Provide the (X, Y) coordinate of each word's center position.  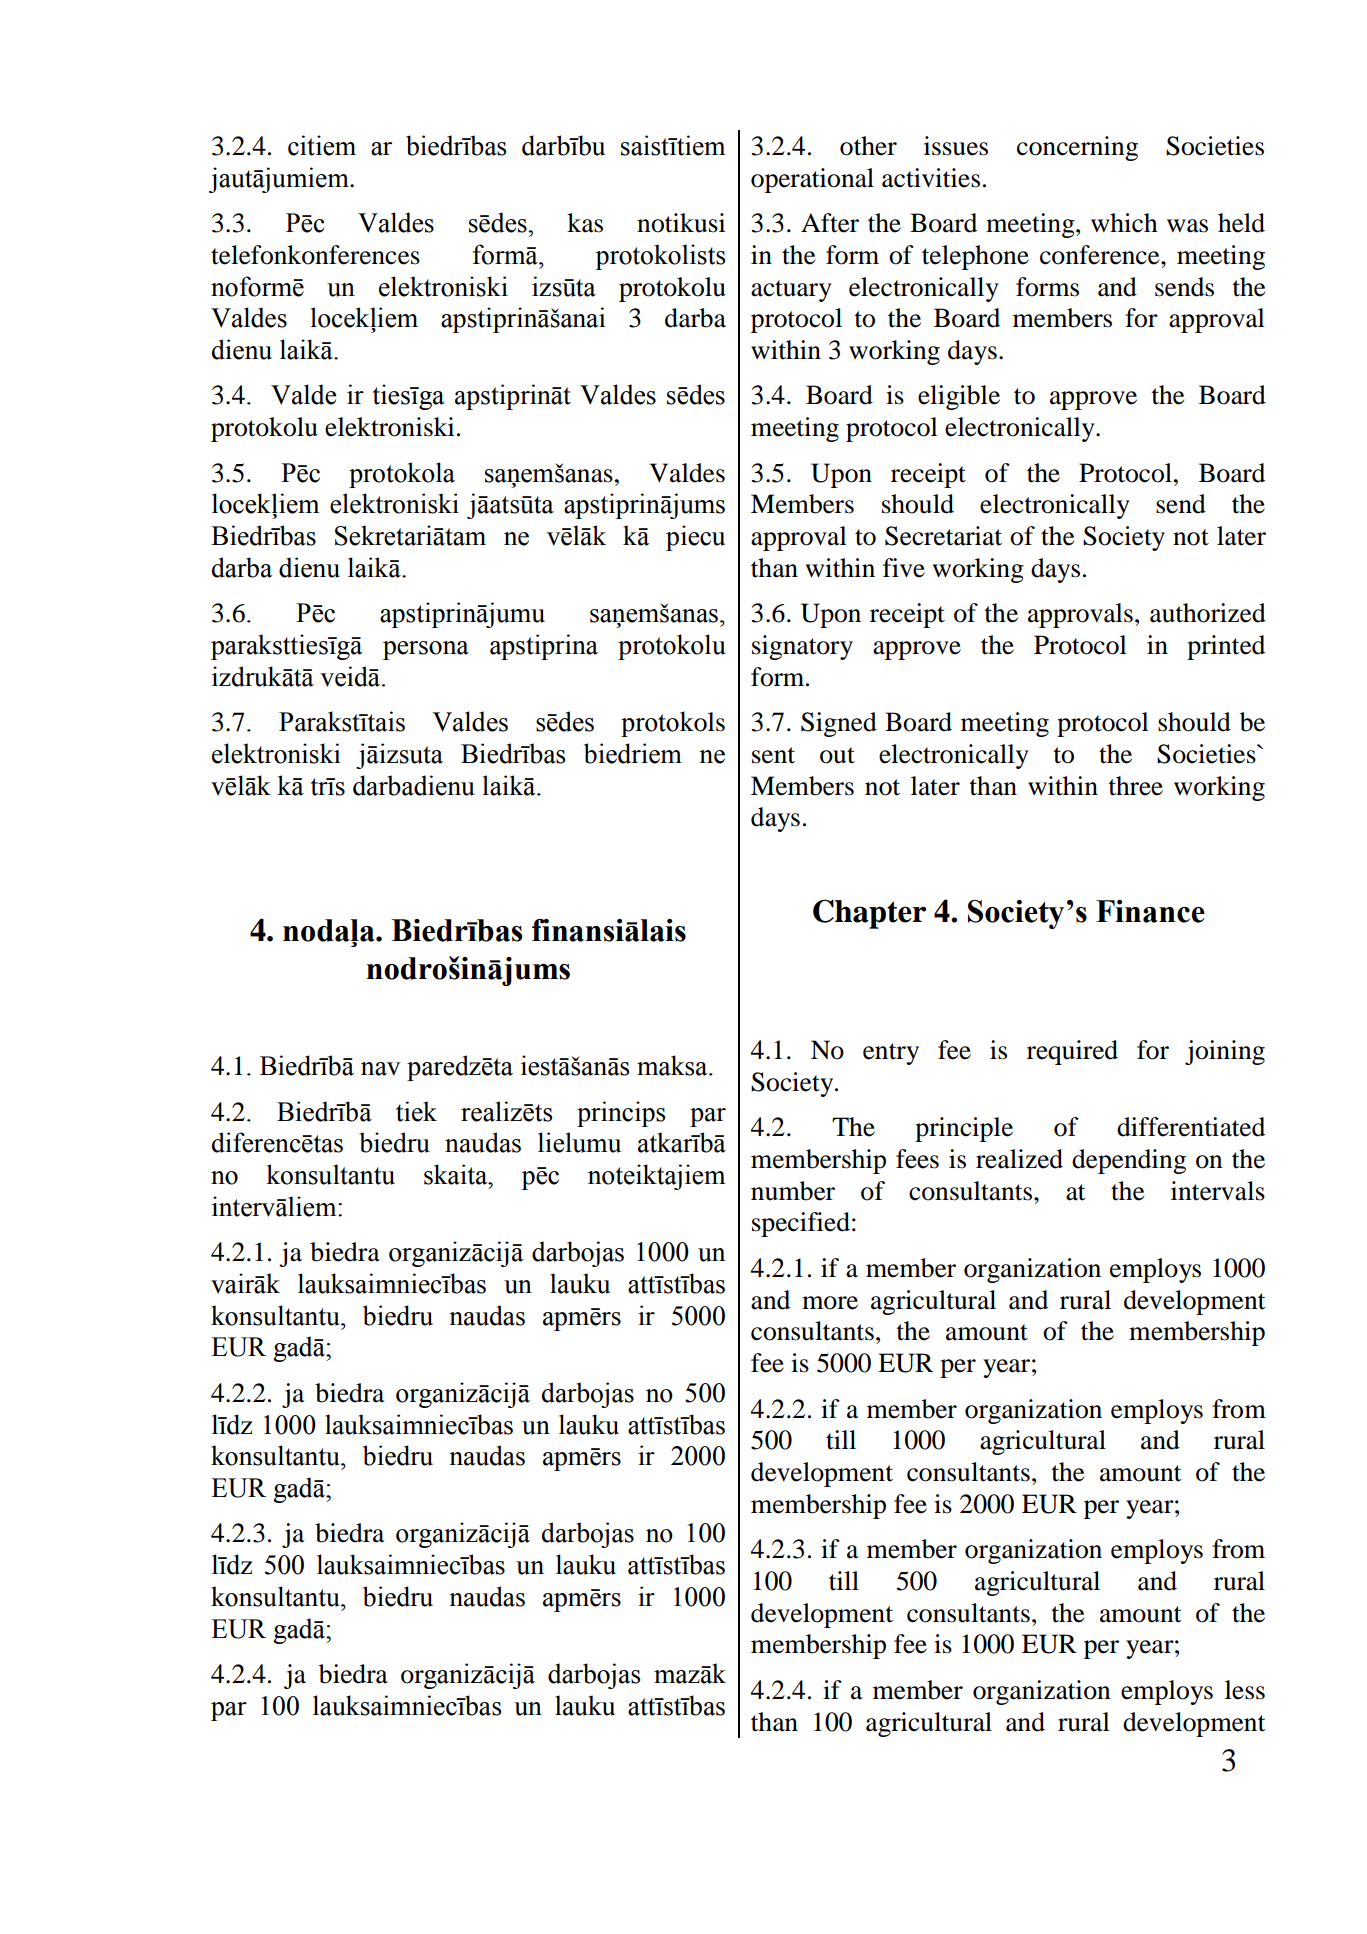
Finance (1150, 911)
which (1124, 223)
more (830, 1303)
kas (585, 223)
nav (380, 1069)
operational (812, 180)
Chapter (869, 914)
